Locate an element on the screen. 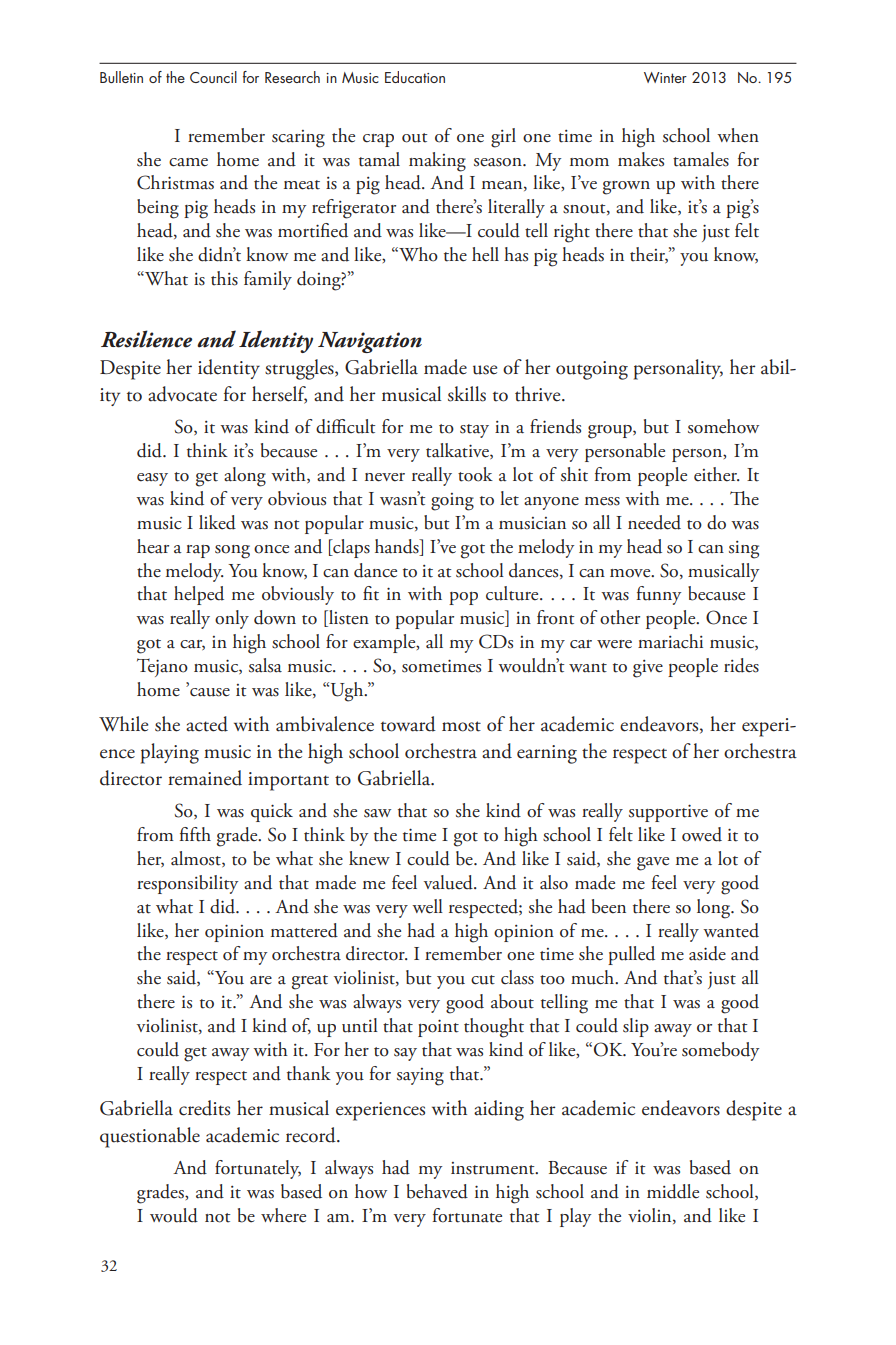 The image size is (896, 1345). Winter is located at coordinates (665, 77).
